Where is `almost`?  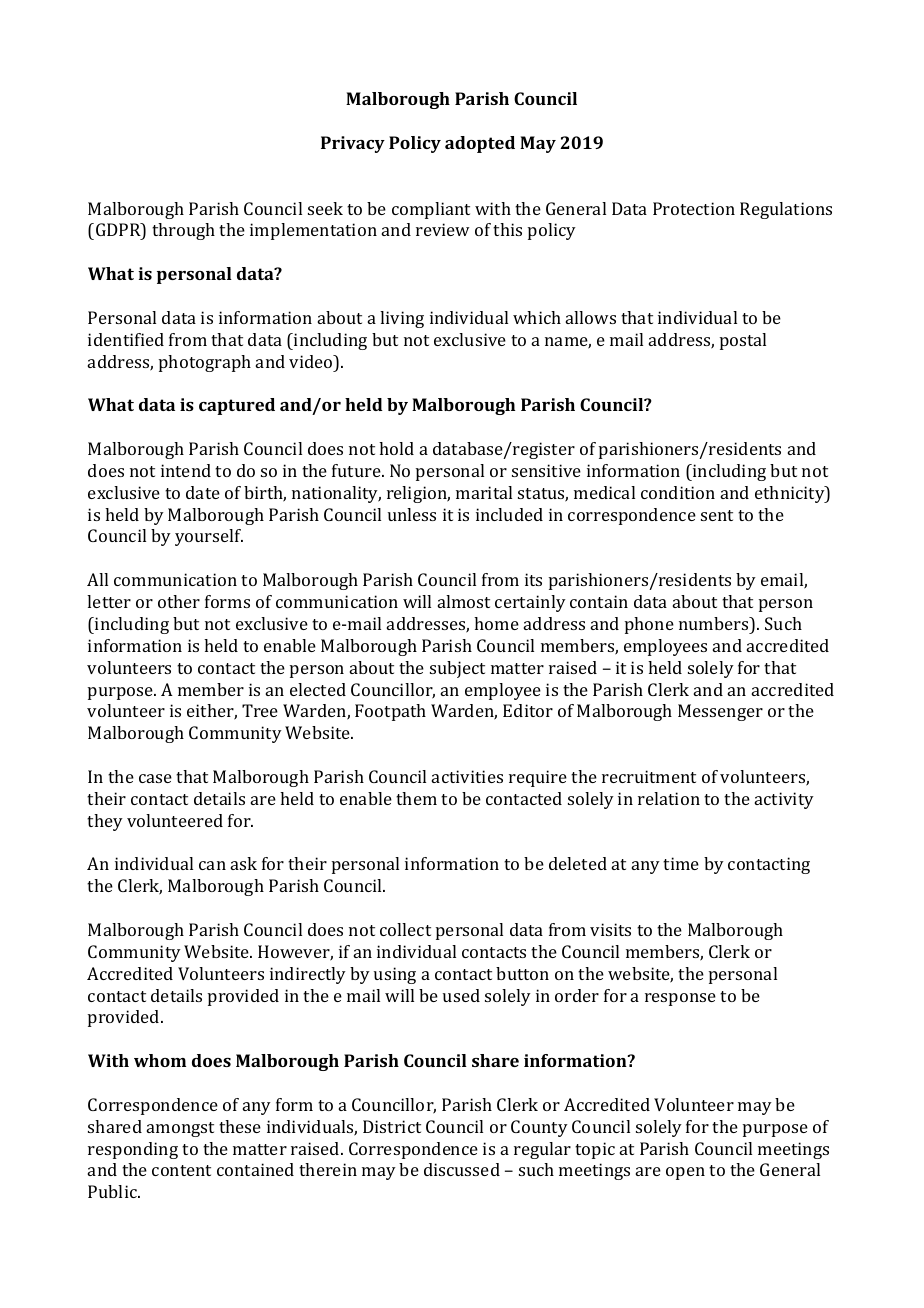 almost is located at coordinates (464, 601).
